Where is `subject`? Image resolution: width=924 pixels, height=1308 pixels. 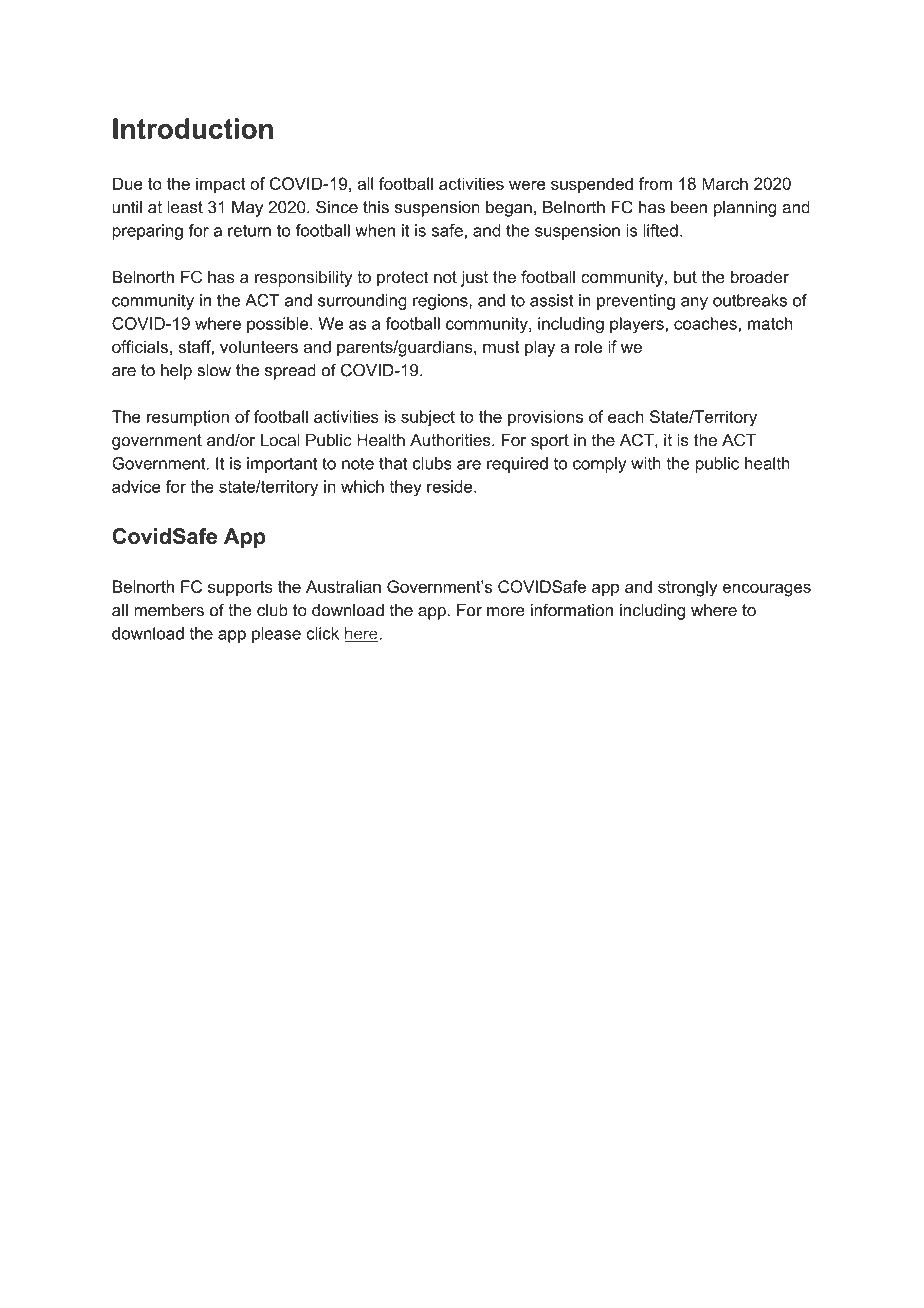 subject is located at coordinates (428, 418).
